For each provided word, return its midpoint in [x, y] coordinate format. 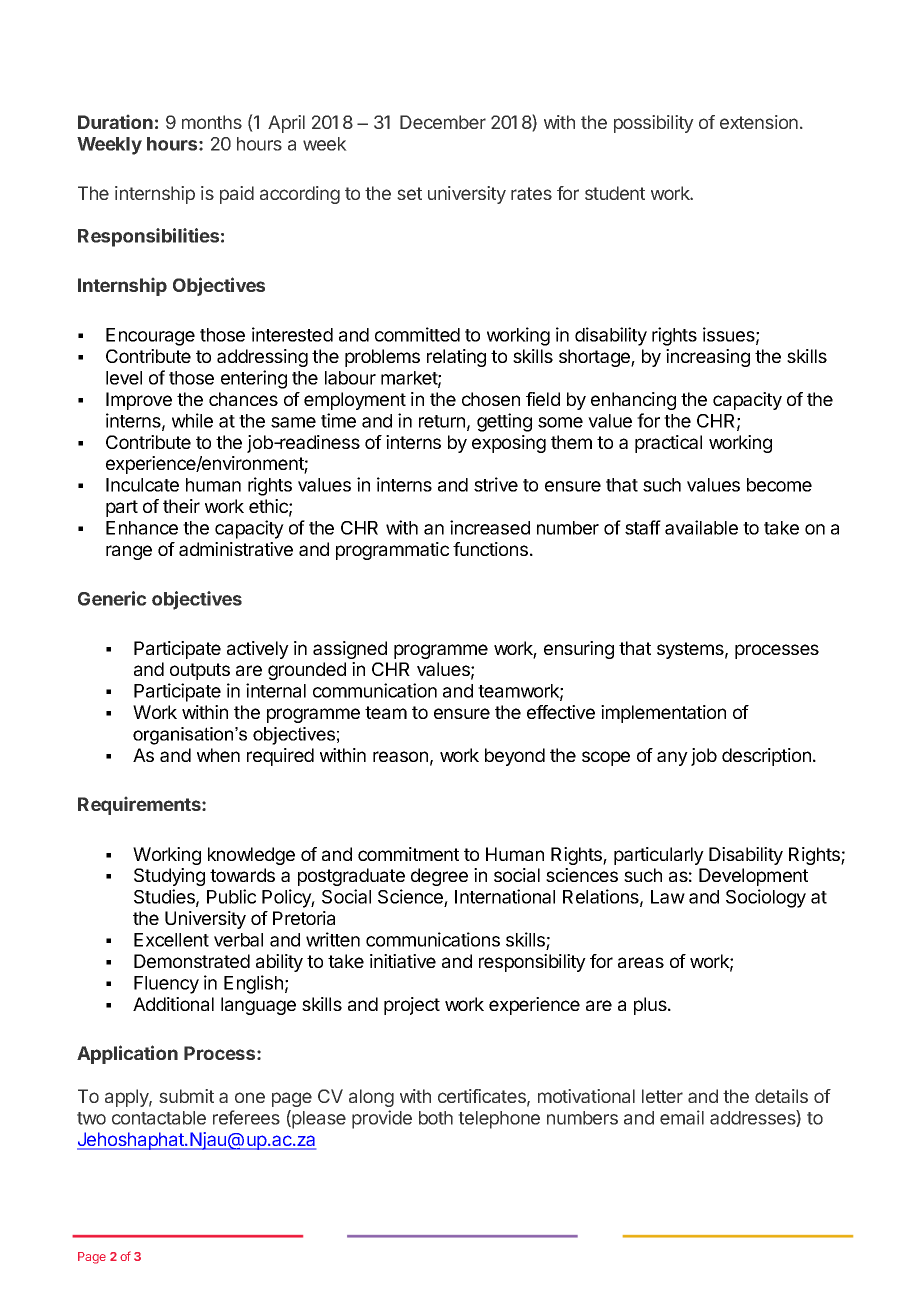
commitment [408, 854]
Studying [169, 877]
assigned [350, 650]
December [443, 122]
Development [753, 877]
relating [456, 358]
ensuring [579, 650]
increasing [708, 358]
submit [186, 1096]
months [212, 122]
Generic [112, 598]
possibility [654, 124]
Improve [139, 401]
